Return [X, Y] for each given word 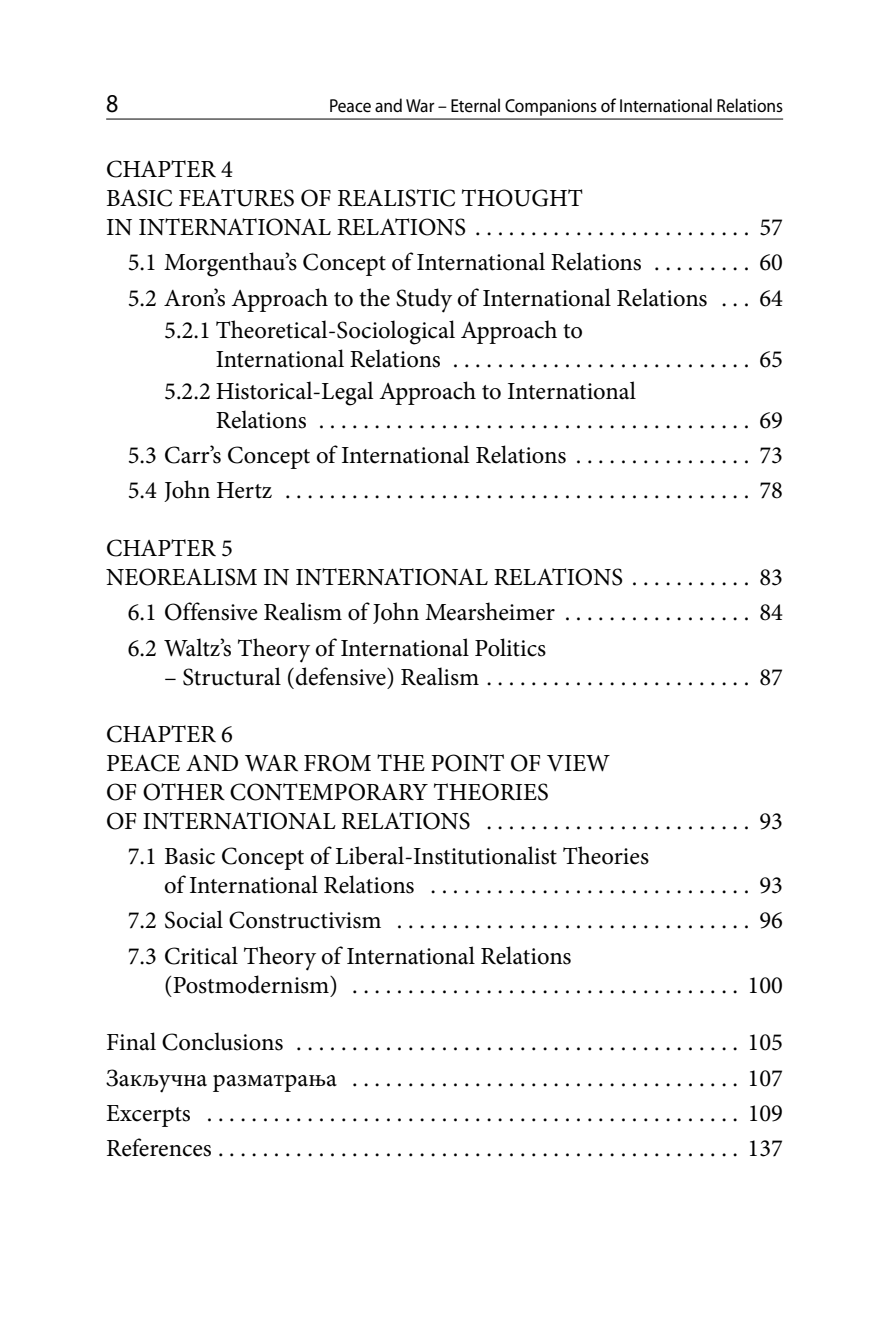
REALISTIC [396, 198]
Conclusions [222, 1041]
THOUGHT [522, 198]
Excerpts [148, 1116]
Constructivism [305, 920]
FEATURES [236, 198]
